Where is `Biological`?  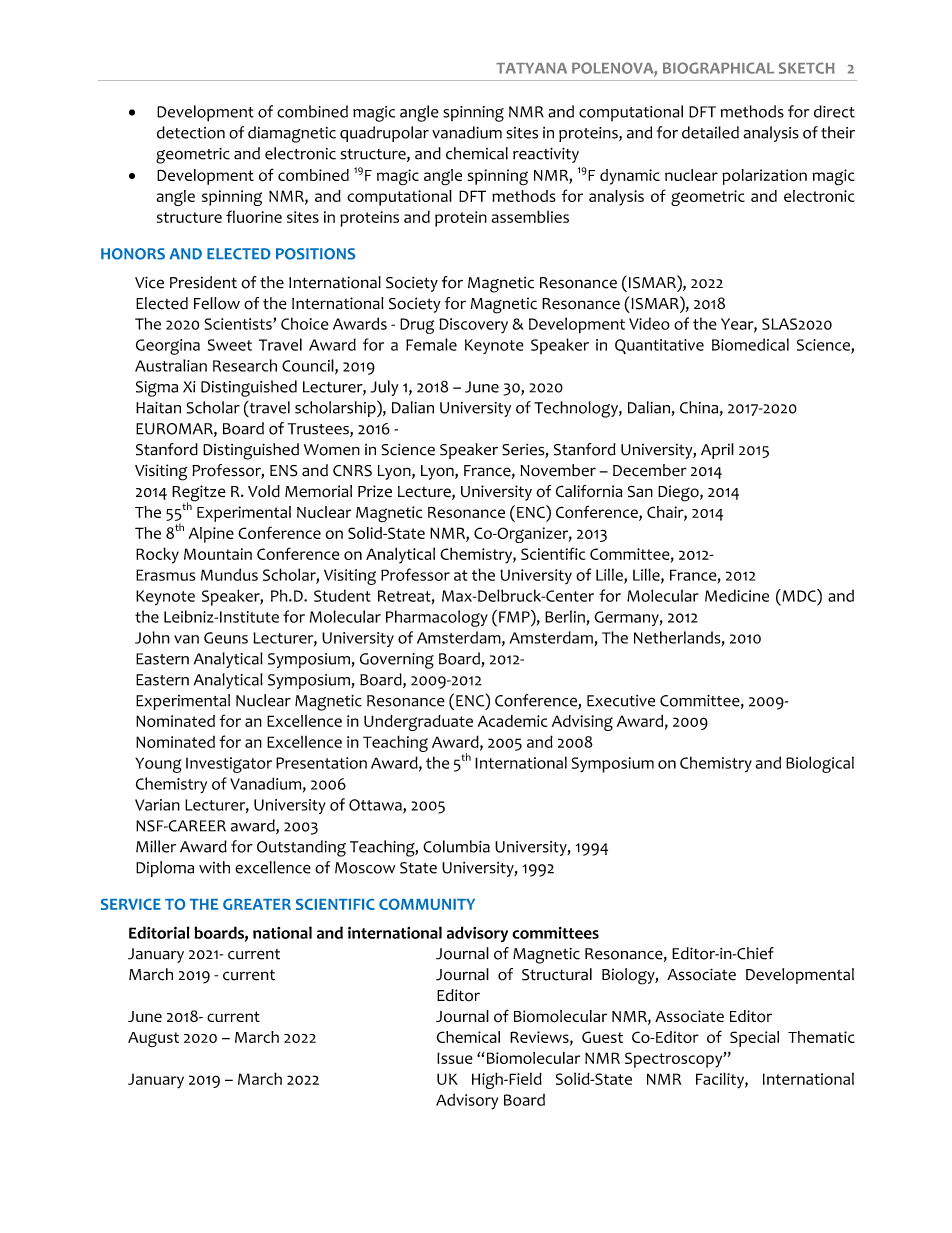 Biological is located at coordinates (820, 764).
